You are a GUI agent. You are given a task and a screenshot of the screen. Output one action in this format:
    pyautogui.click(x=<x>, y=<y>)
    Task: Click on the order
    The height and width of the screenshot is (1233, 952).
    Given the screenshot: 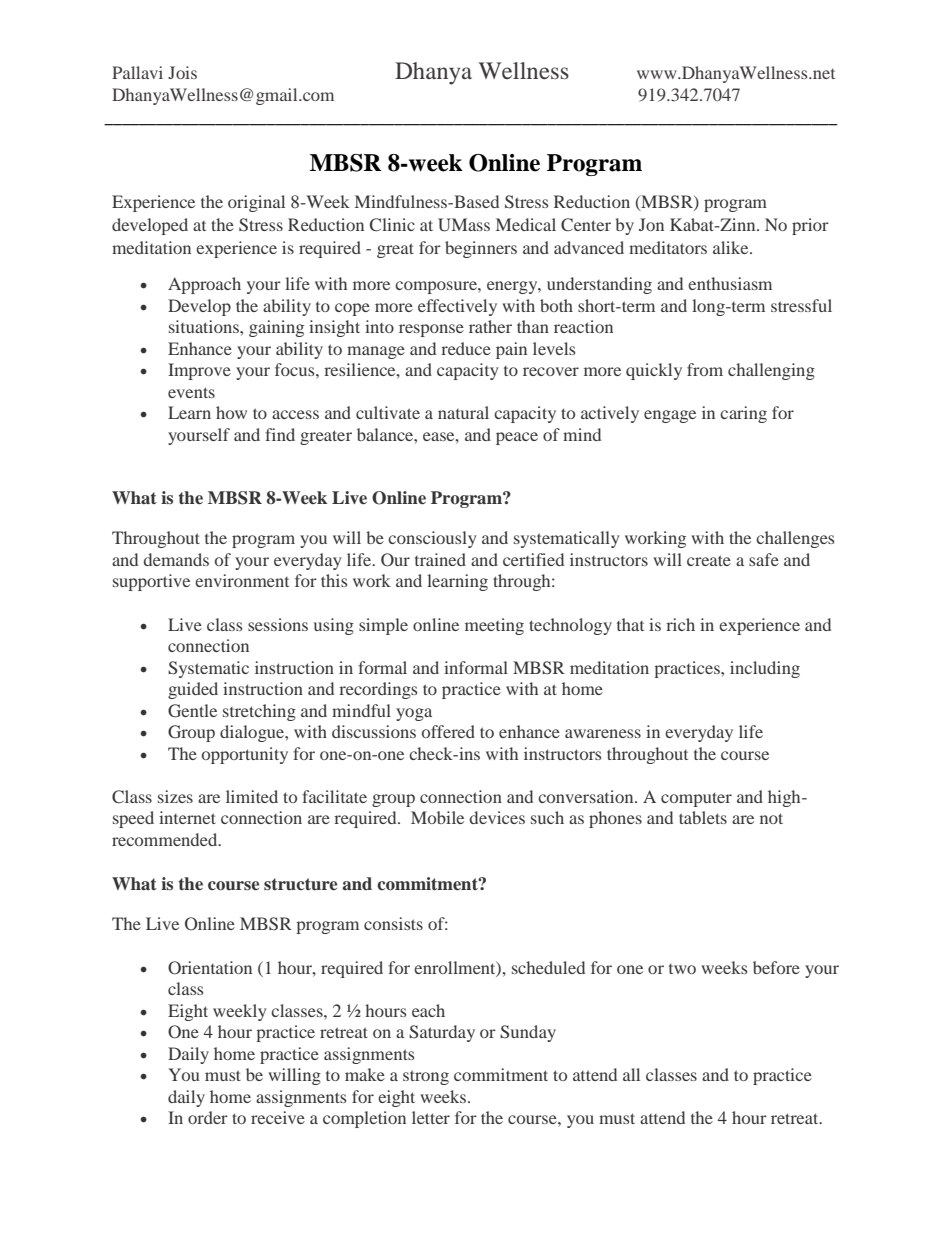 What is the action you would take?
    pyautogui.click(x=208, y=1117)
